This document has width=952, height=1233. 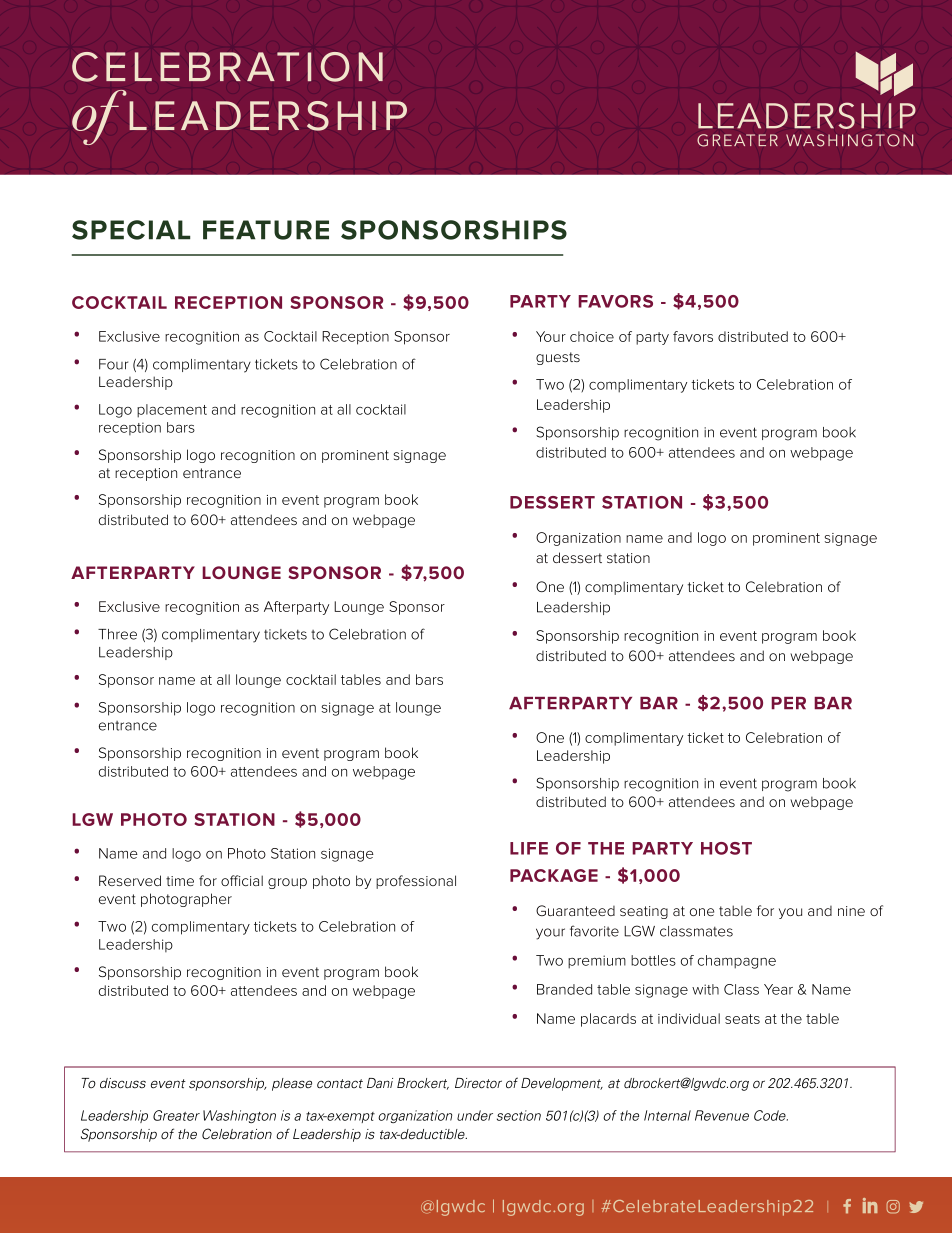 What do you see at coordinates (478, 1083) in the document?
I see `Director` at bounding box center [478, 1083].
